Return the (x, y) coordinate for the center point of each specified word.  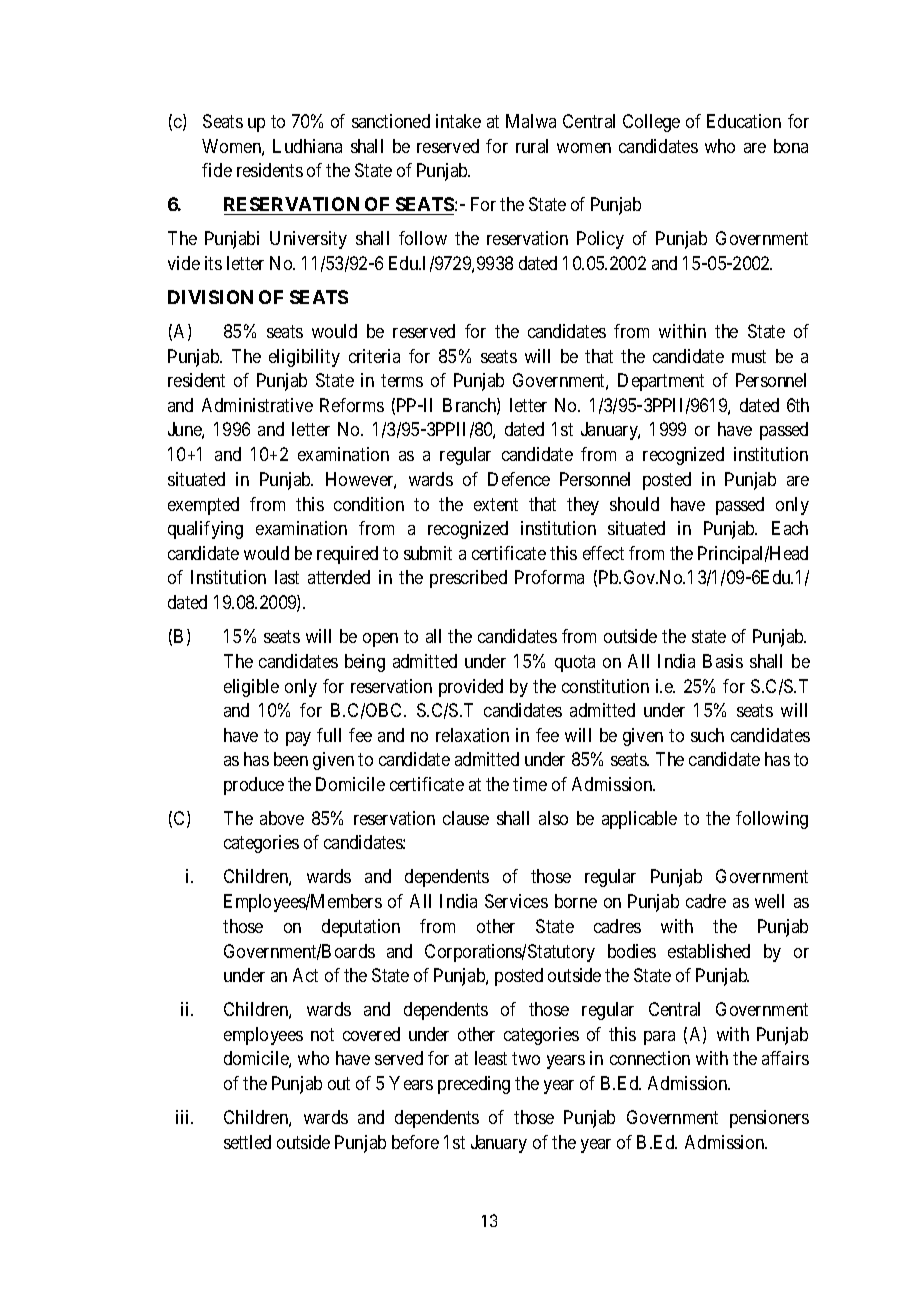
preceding (474, 1085)
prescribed (468, 579)
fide (217, 170)
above (282, 818)
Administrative (257, 405)
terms (402, 380)
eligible (251, 688)
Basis (723, 661)
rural (532, 146)
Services (516, 901)
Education (744, 121)
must (749, 356)
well (769, 901)
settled (247, 1142)
